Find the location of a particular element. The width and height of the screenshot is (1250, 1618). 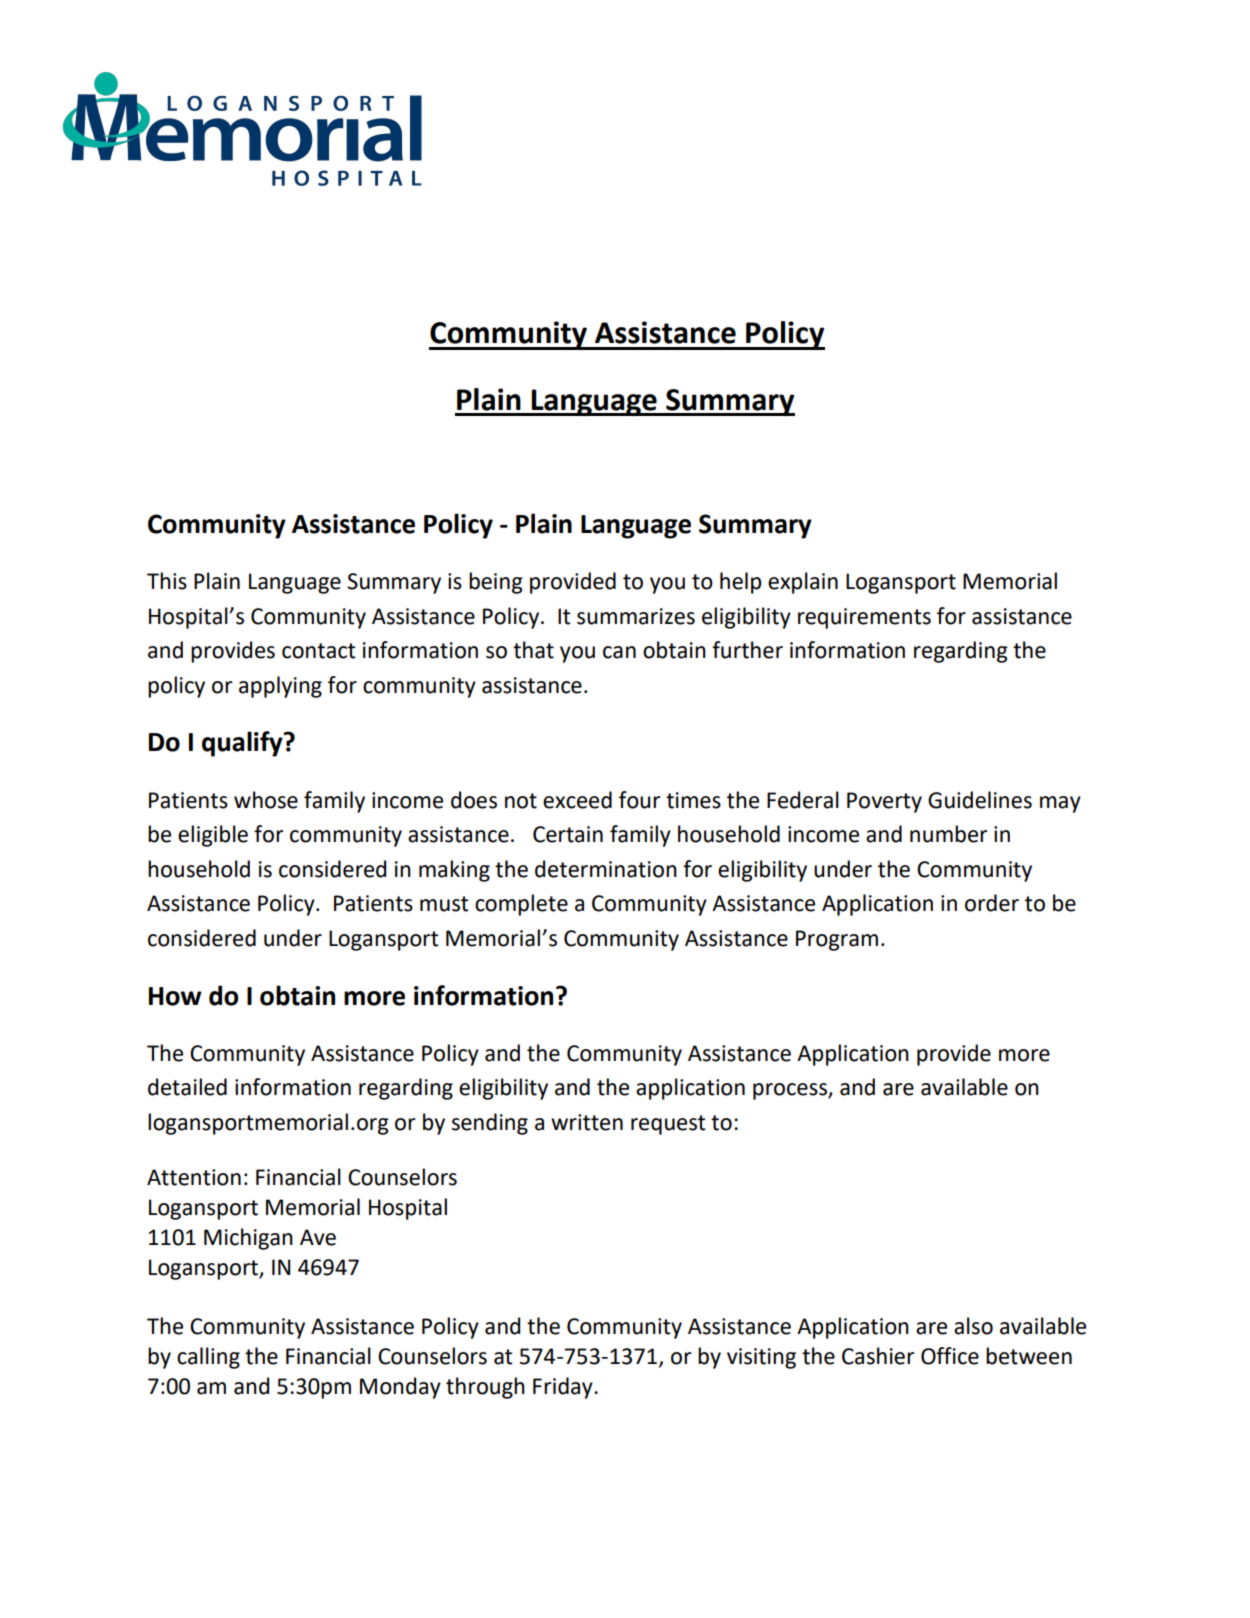

summarizes is located at coordinates (636, 616).
